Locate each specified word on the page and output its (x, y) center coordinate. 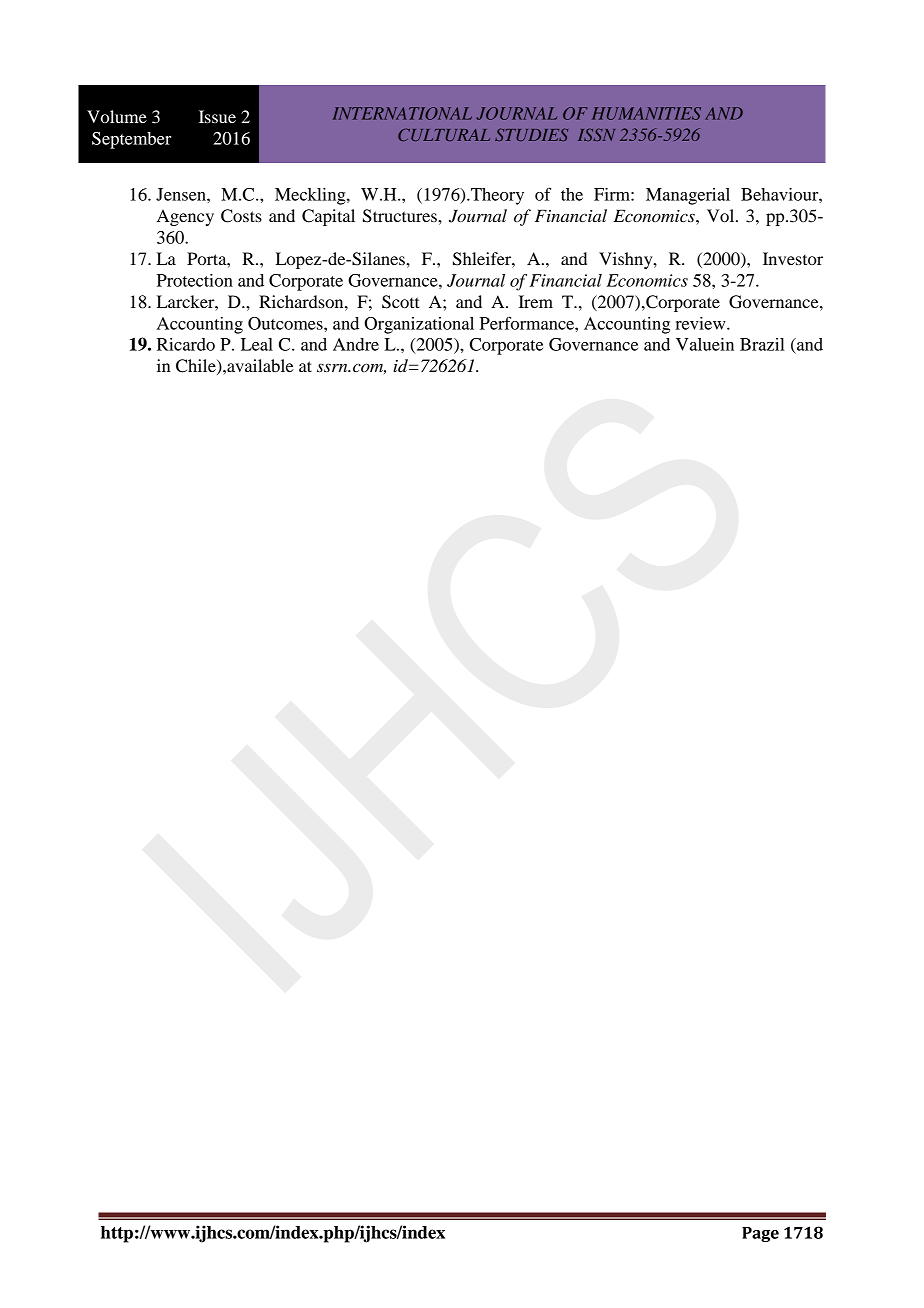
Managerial (688, 196)
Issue (217, 116)
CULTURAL (444, 134)
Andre (356, 344)
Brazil (762, 344)
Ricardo (186, 344)
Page (760, 1234)
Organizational (419, 325)
